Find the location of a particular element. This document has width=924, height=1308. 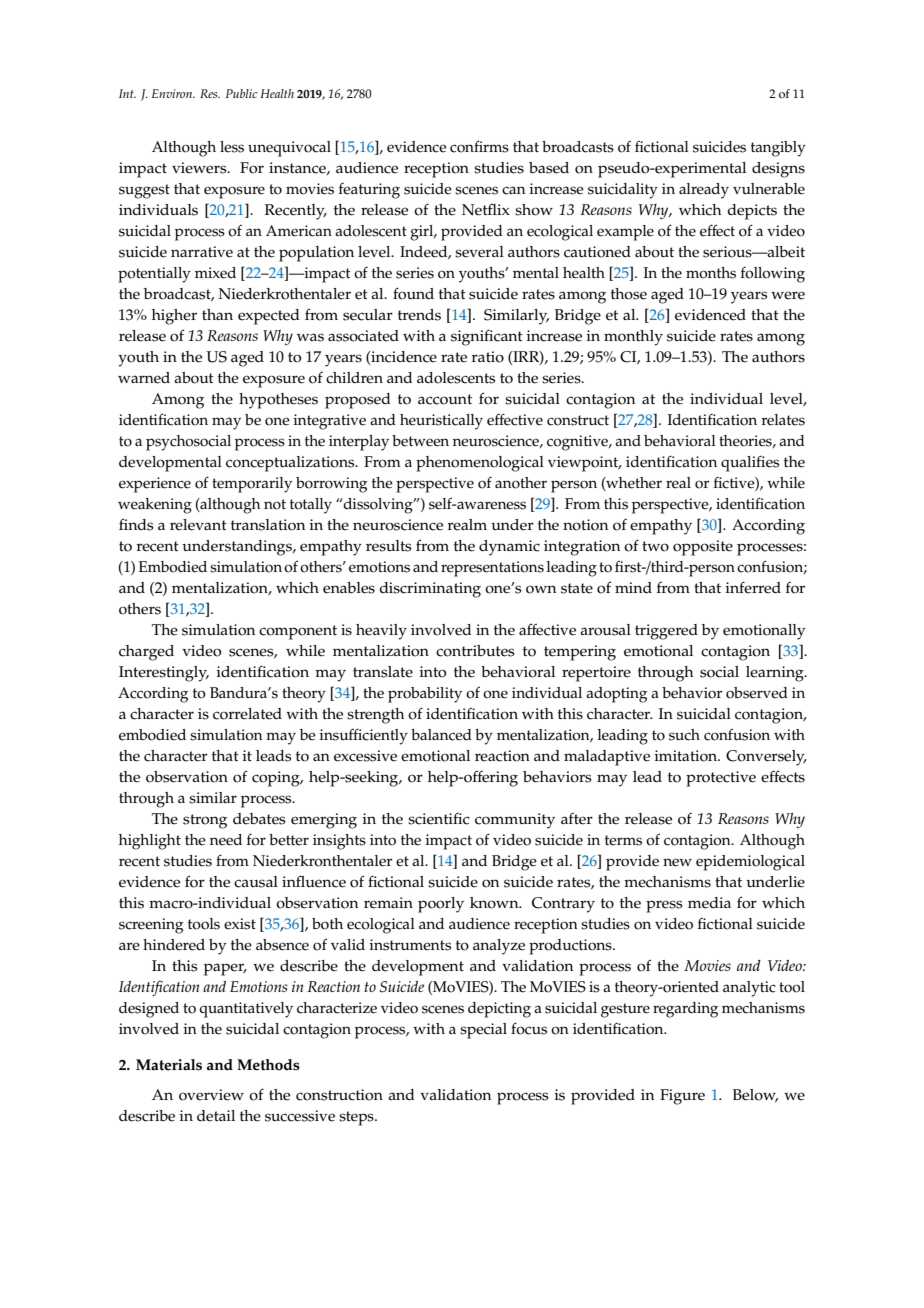

media is located at coordinates (709, 903).
